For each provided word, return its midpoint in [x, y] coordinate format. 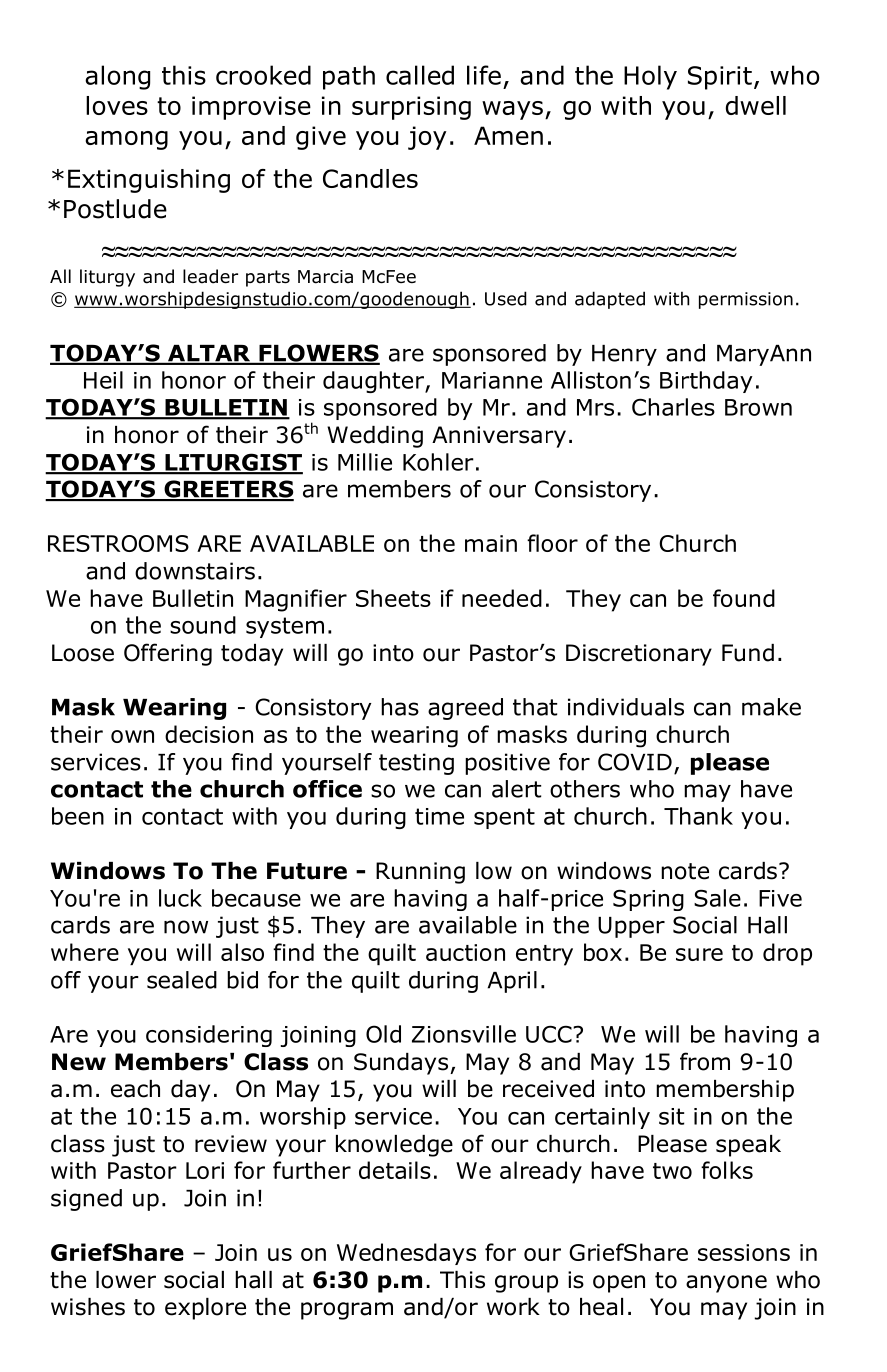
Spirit [720, 78]
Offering [168, 654]
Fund [748, 653]
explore [205, 1309]
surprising [411, 108]
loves [117, 105]
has [400, 707]
